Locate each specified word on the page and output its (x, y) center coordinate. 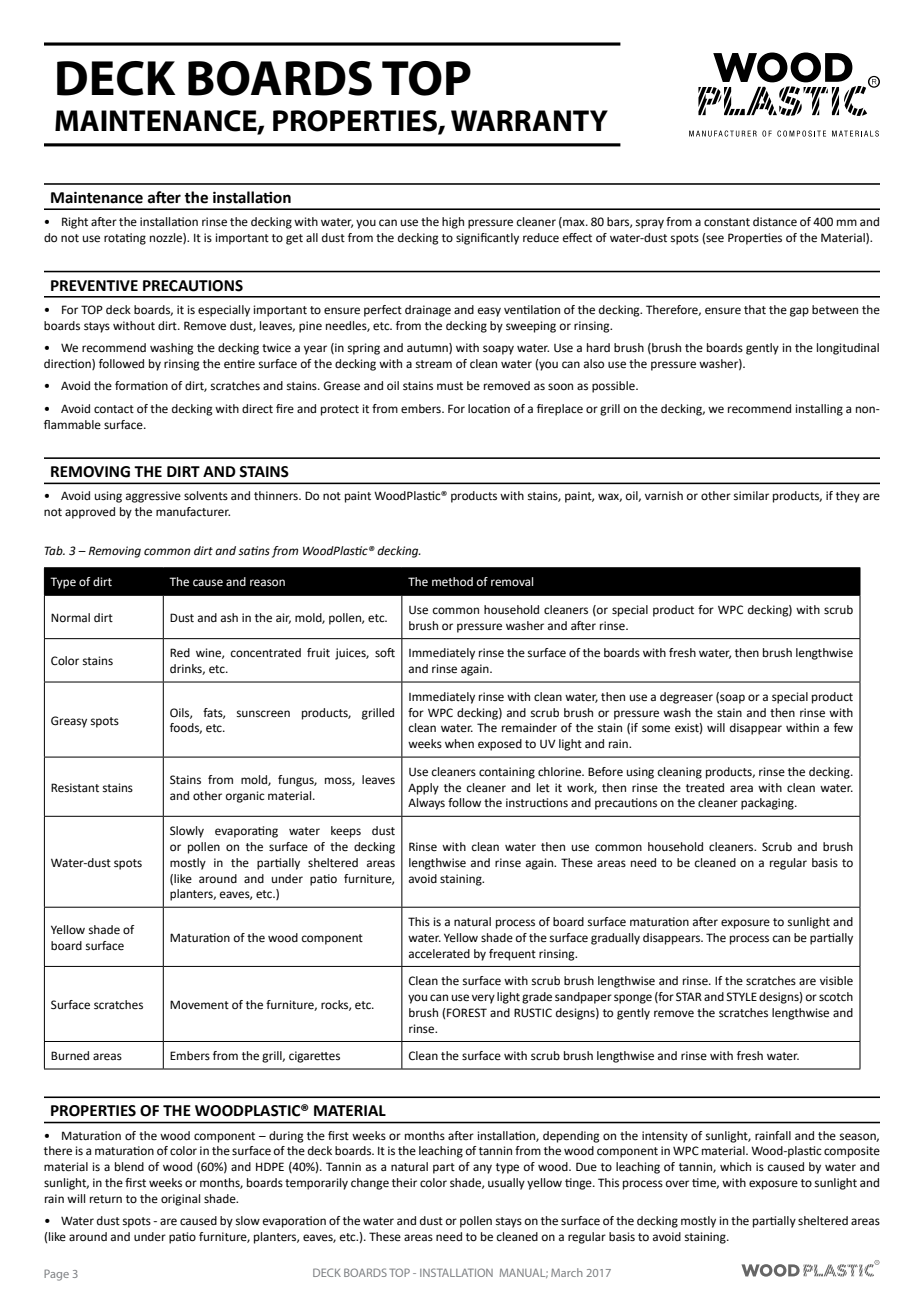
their (404, 1183)
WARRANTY (529, 120)
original (180, 1200)
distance (775, 222)
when (459, 744)
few (843, 727)
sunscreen (263, 714)
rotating (125, 239)
